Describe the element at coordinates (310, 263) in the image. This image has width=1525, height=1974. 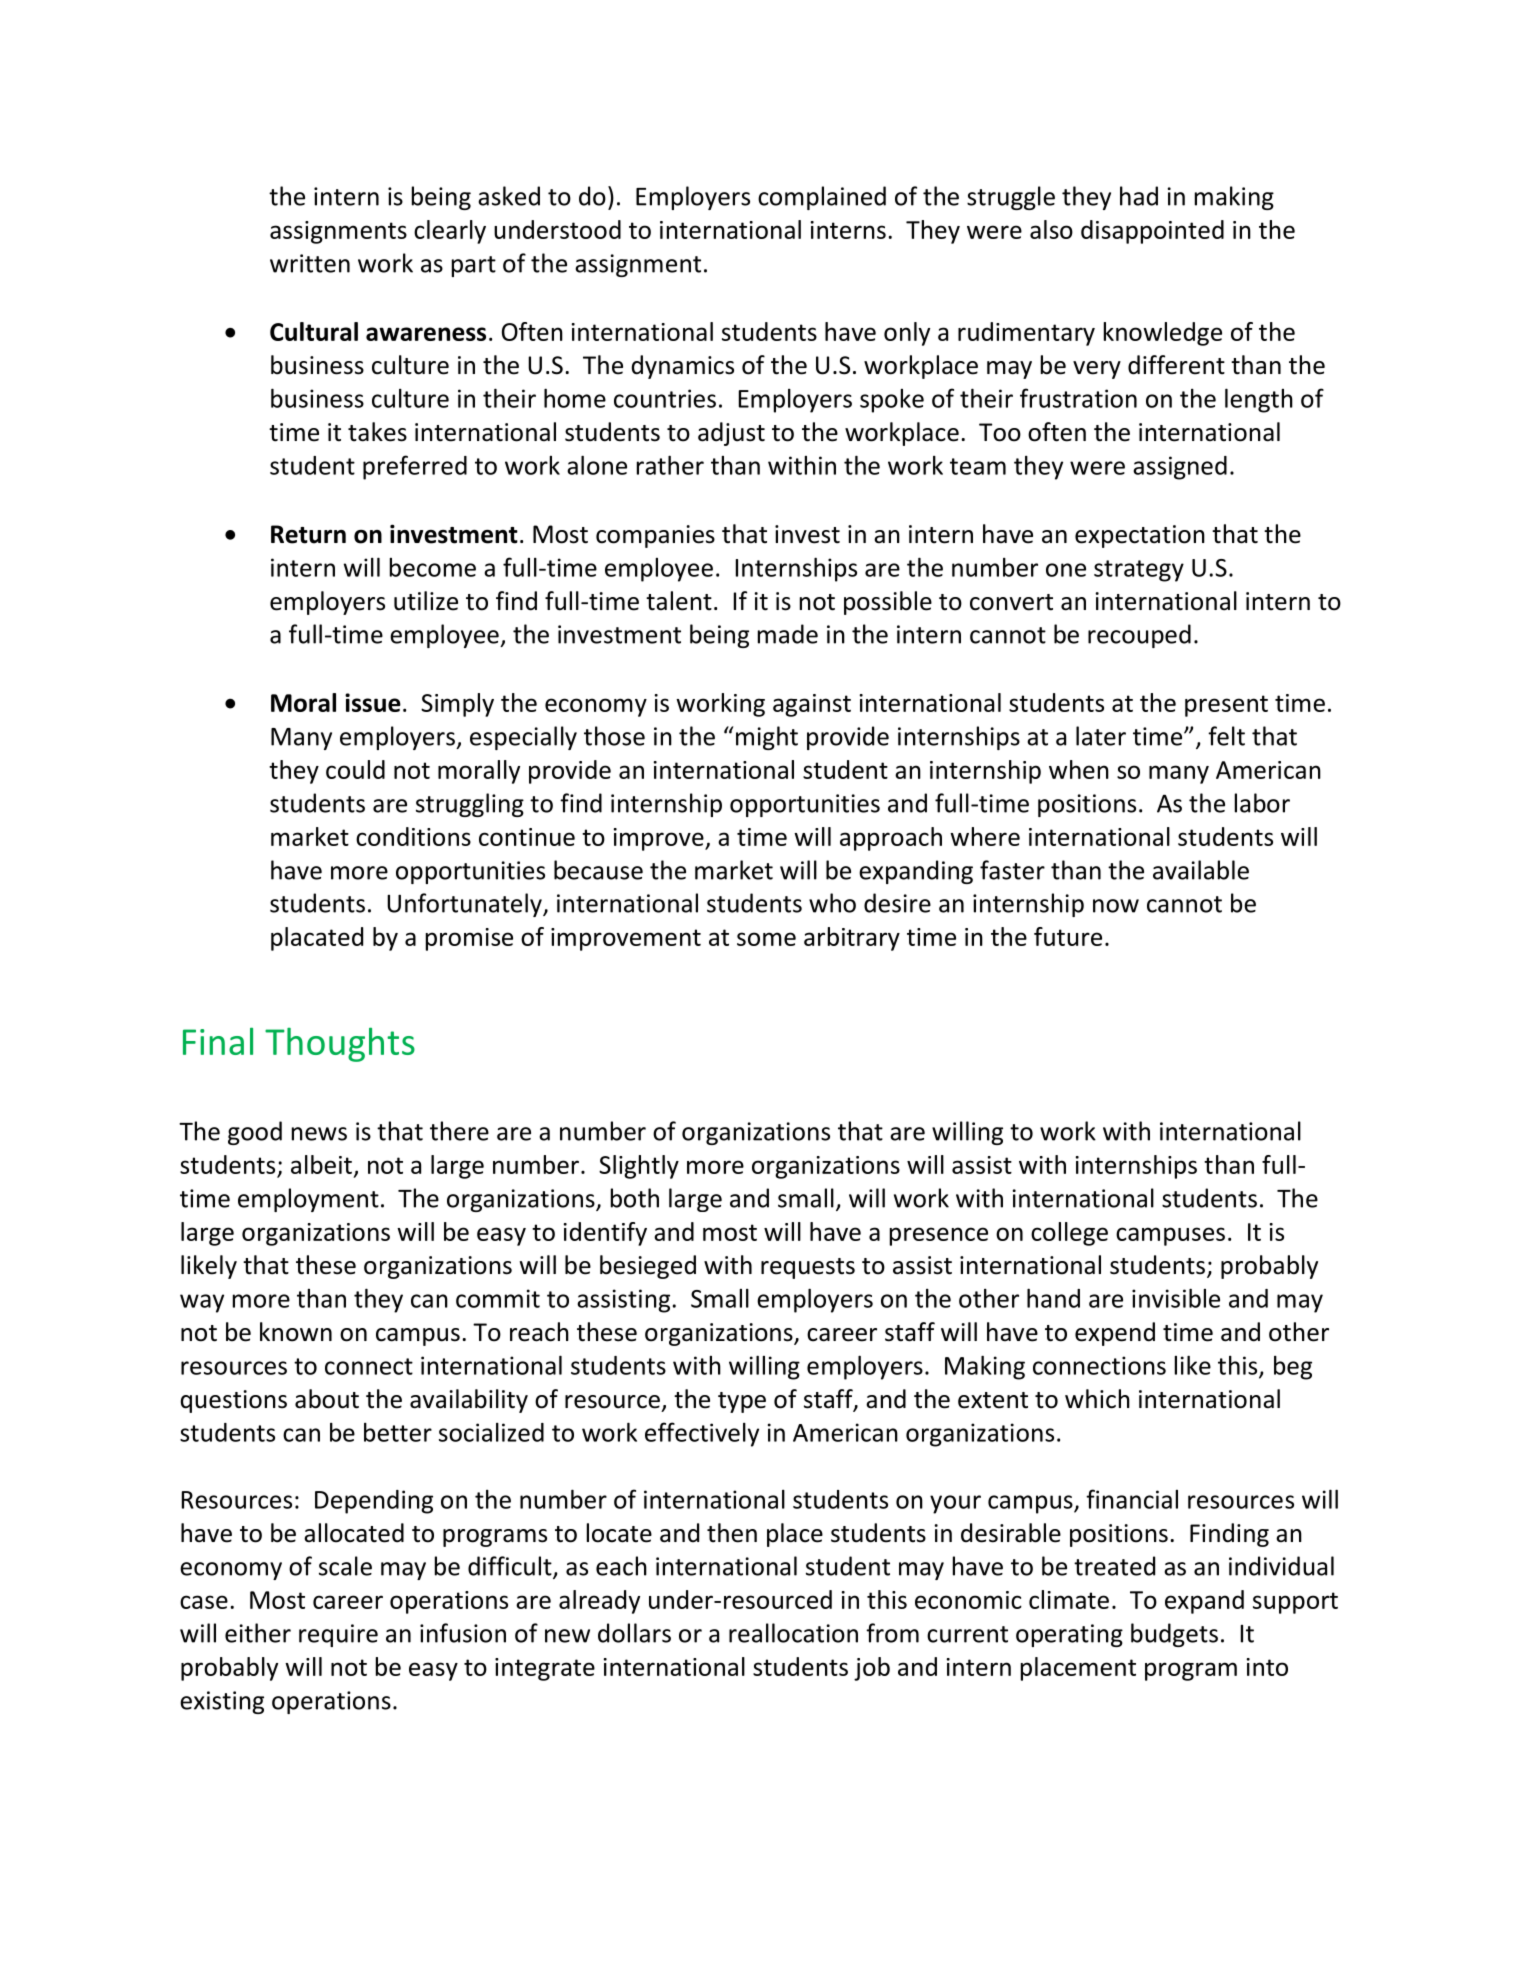
I see `written` at that location.
